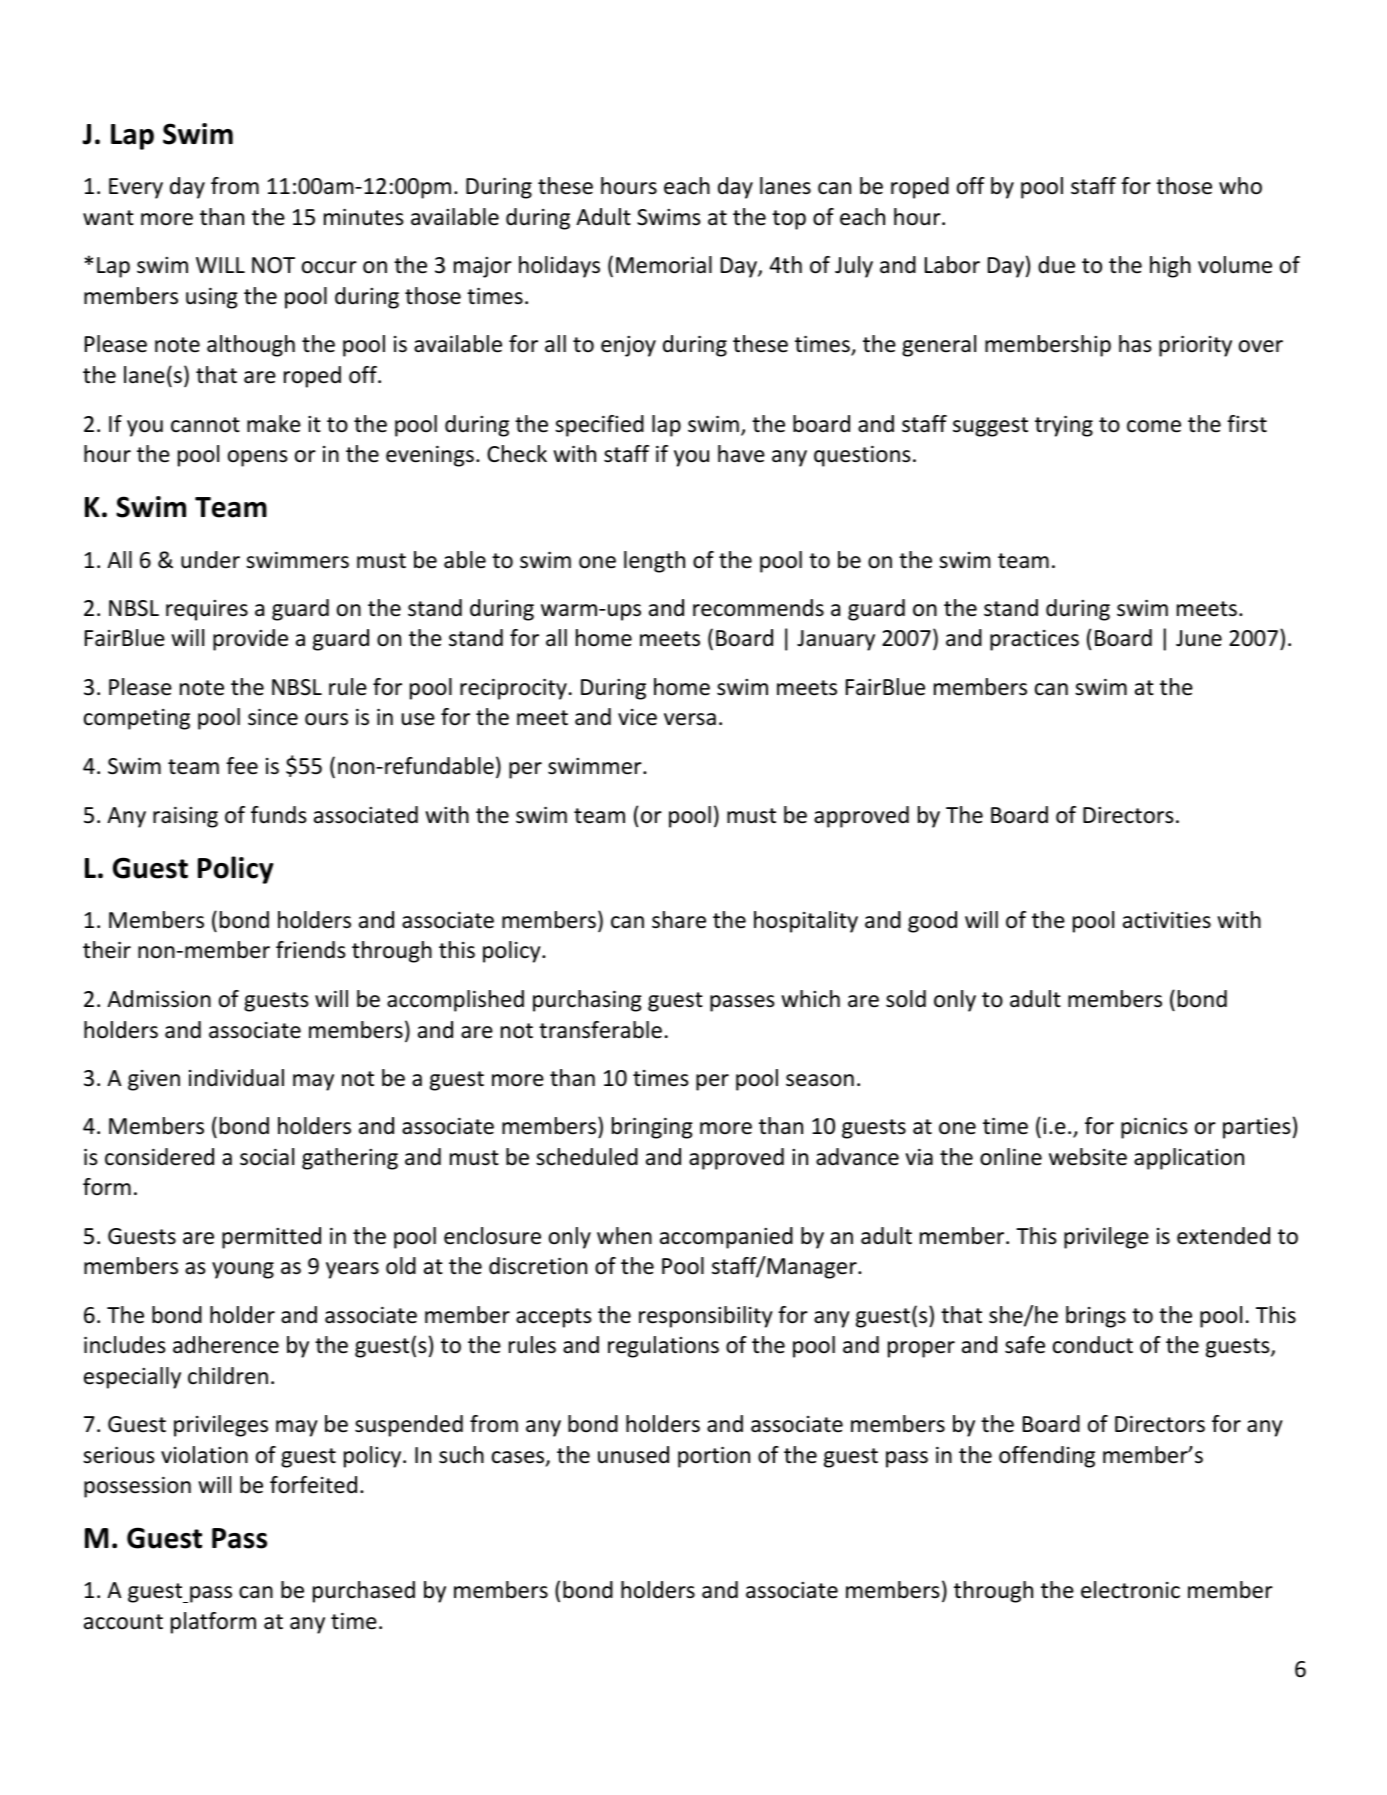 The height and width of the page is (1795, 1387). I want to click on high, so click(1170, 267).
